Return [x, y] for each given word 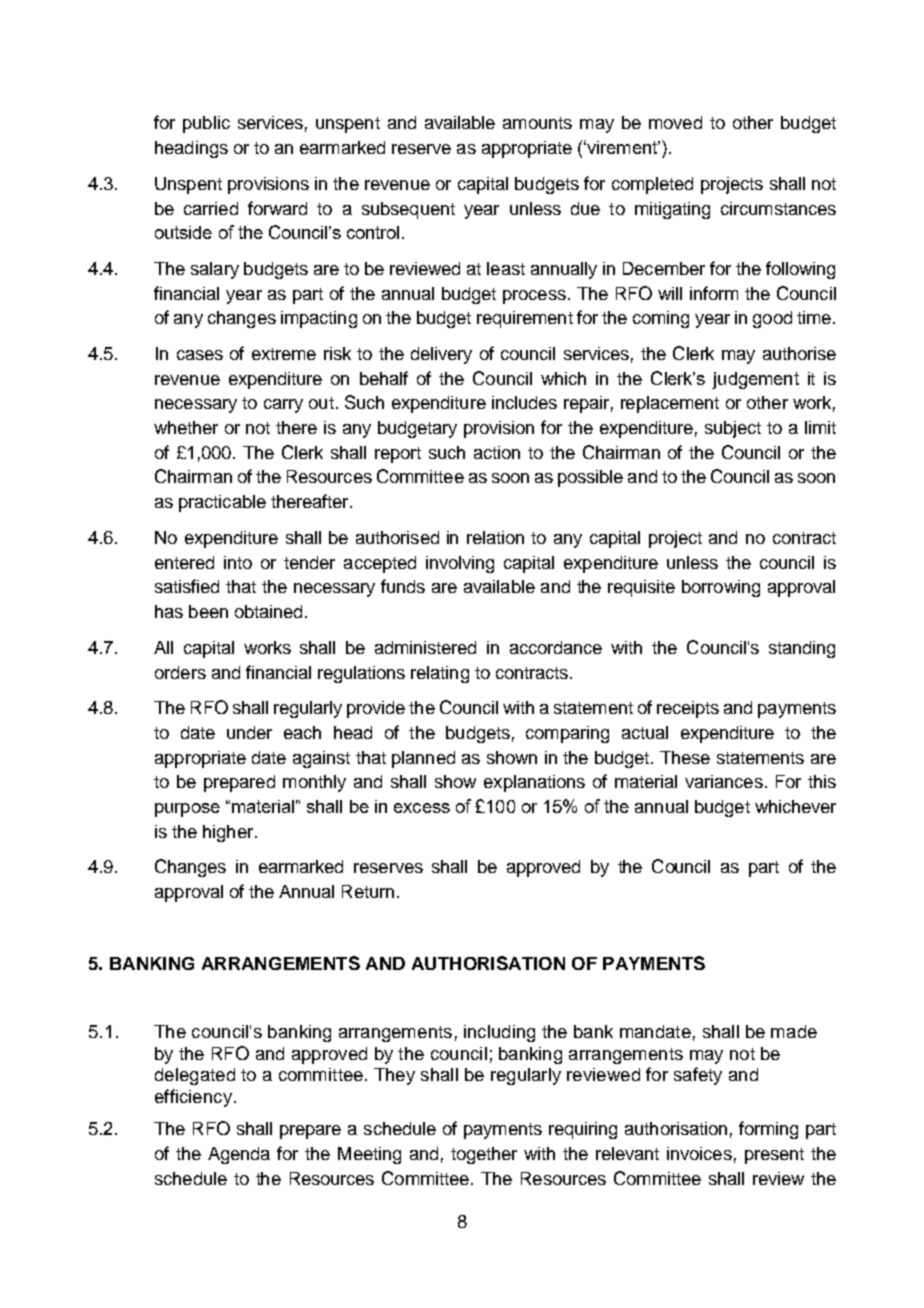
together [484, 1155]
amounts [537, 123]
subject [733, 429]
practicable [222, 503]
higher [228, 833]
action [497, 452]
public [206, 124]
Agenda [239, 1155]
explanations [534, 783]
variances [724, 781]
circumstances [778, 208]
